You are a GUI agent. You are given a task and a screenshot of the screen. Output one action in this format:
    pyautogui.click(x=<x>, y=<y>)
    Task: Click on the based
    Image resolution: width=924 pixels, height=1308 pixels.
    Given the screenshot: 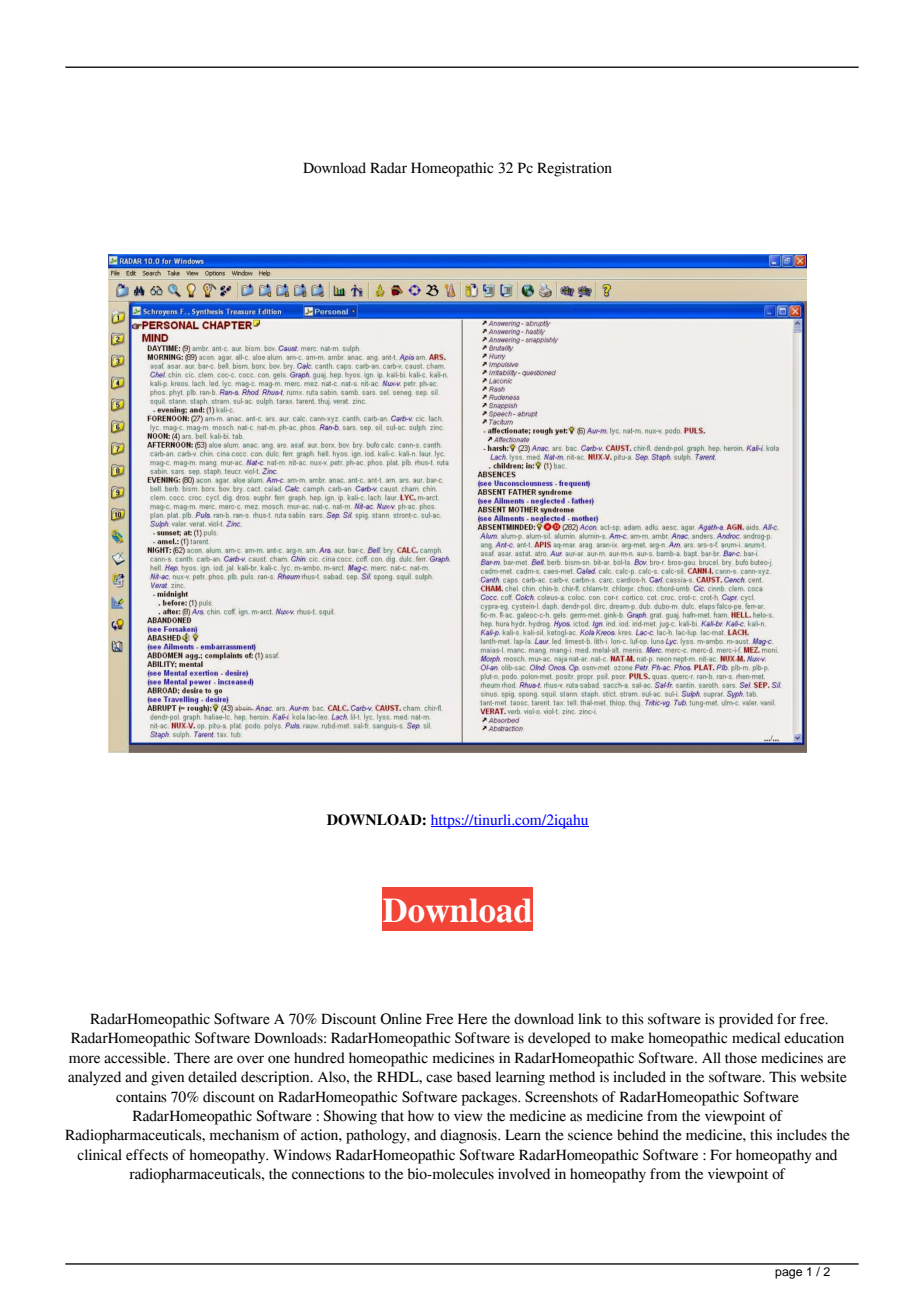 What is the action you would take?
    pyautogui.click(x=474, y=1077)
